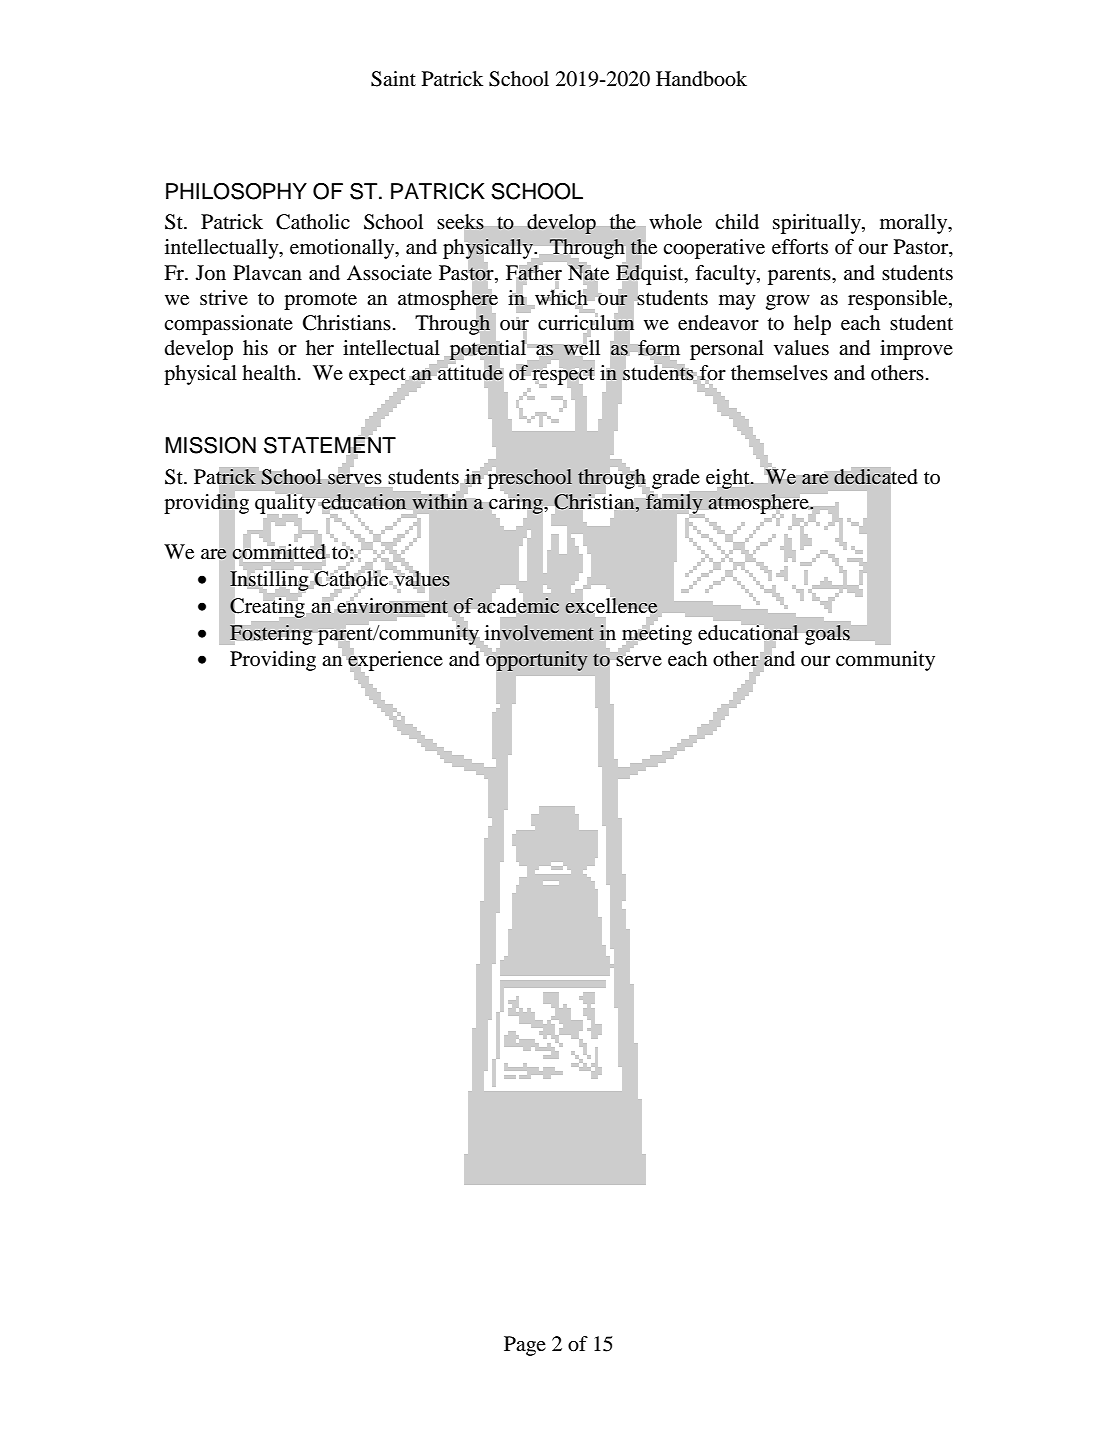 This screenshot has width=1118, height=1447. Describe the element at coordinates (525, 1346) in the screenshot. I see `Page` at that location.
